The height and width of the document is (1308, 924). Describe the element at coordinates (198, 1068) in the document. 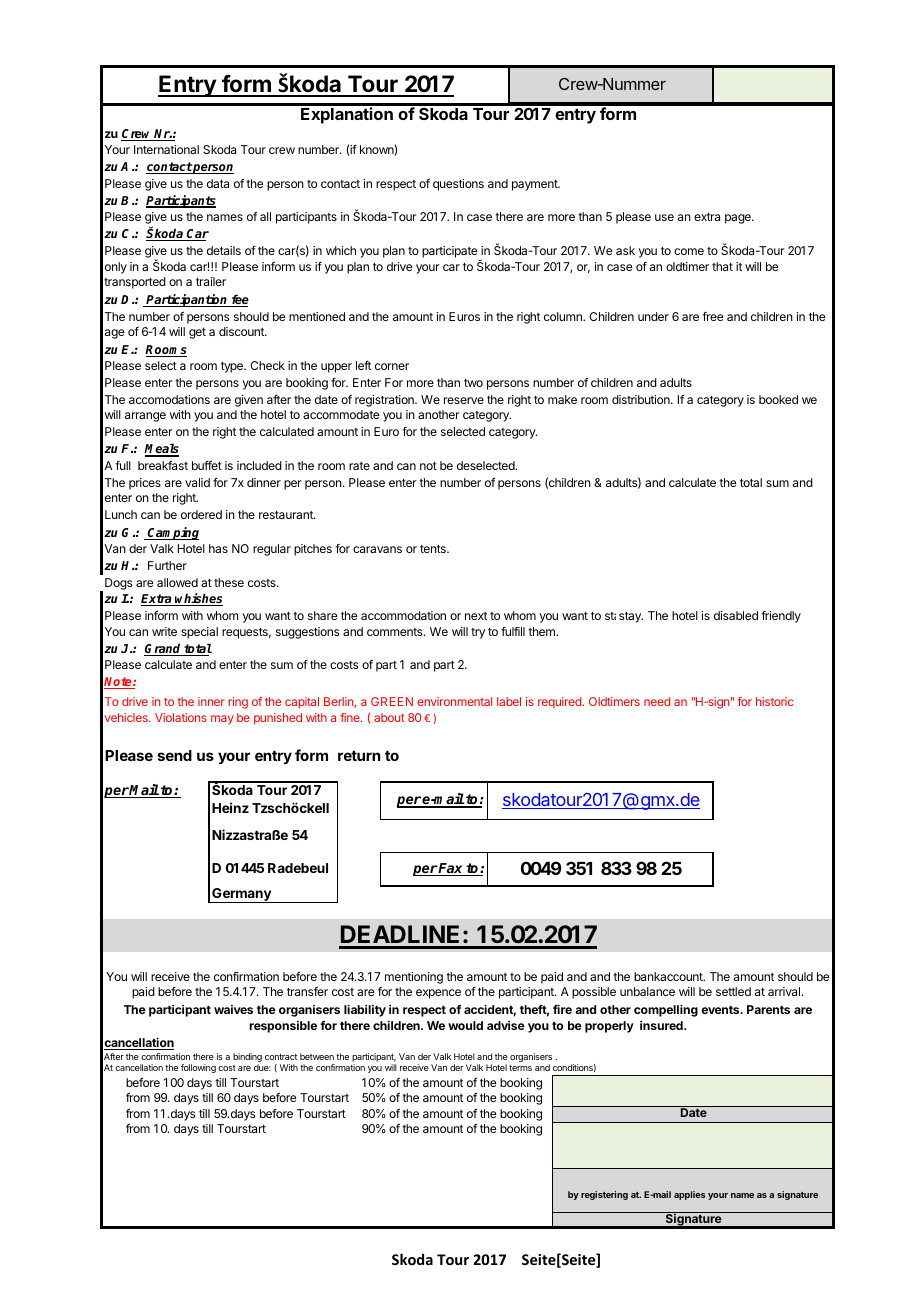

I see `following` at that location.
